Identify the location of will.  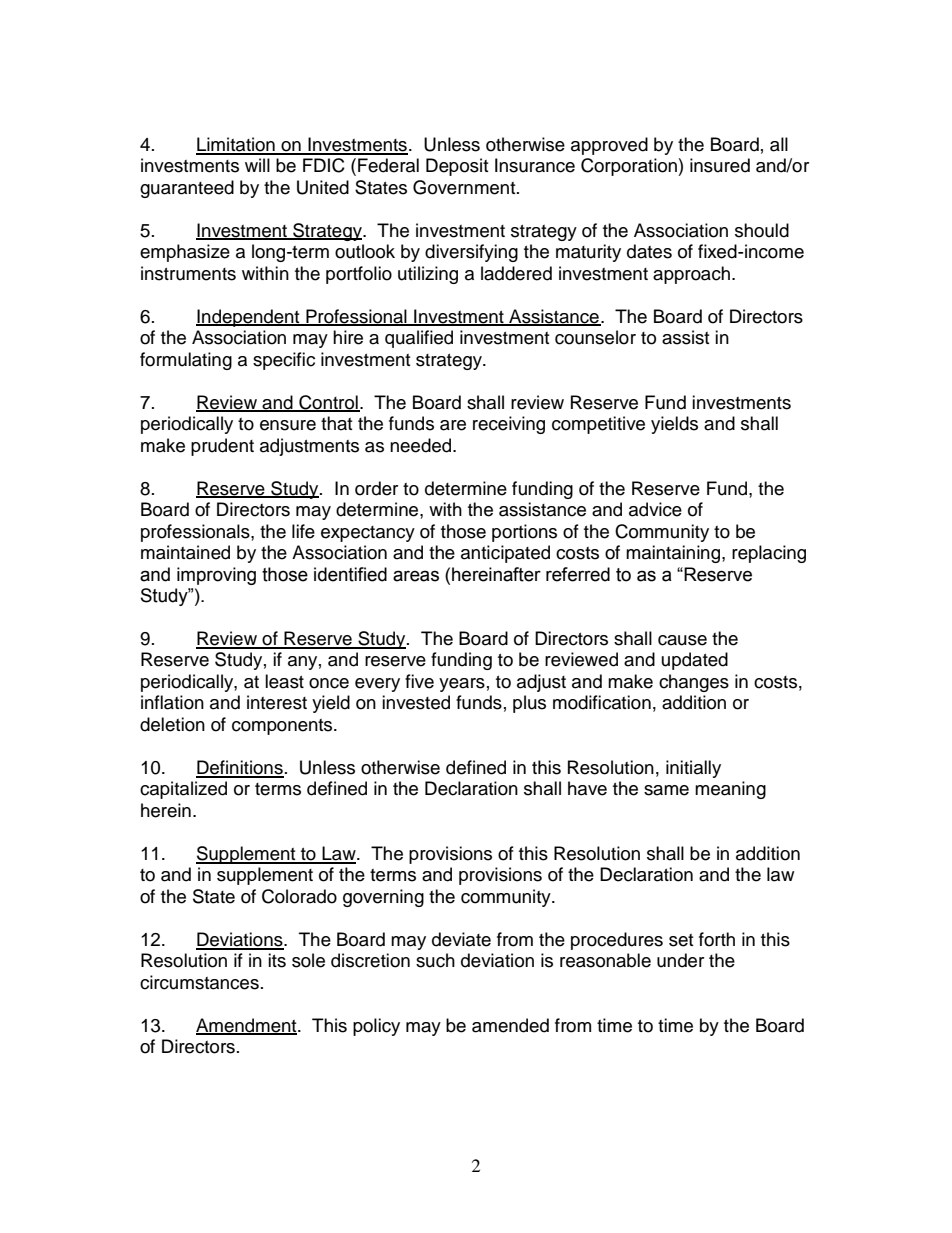
(257, 165).
